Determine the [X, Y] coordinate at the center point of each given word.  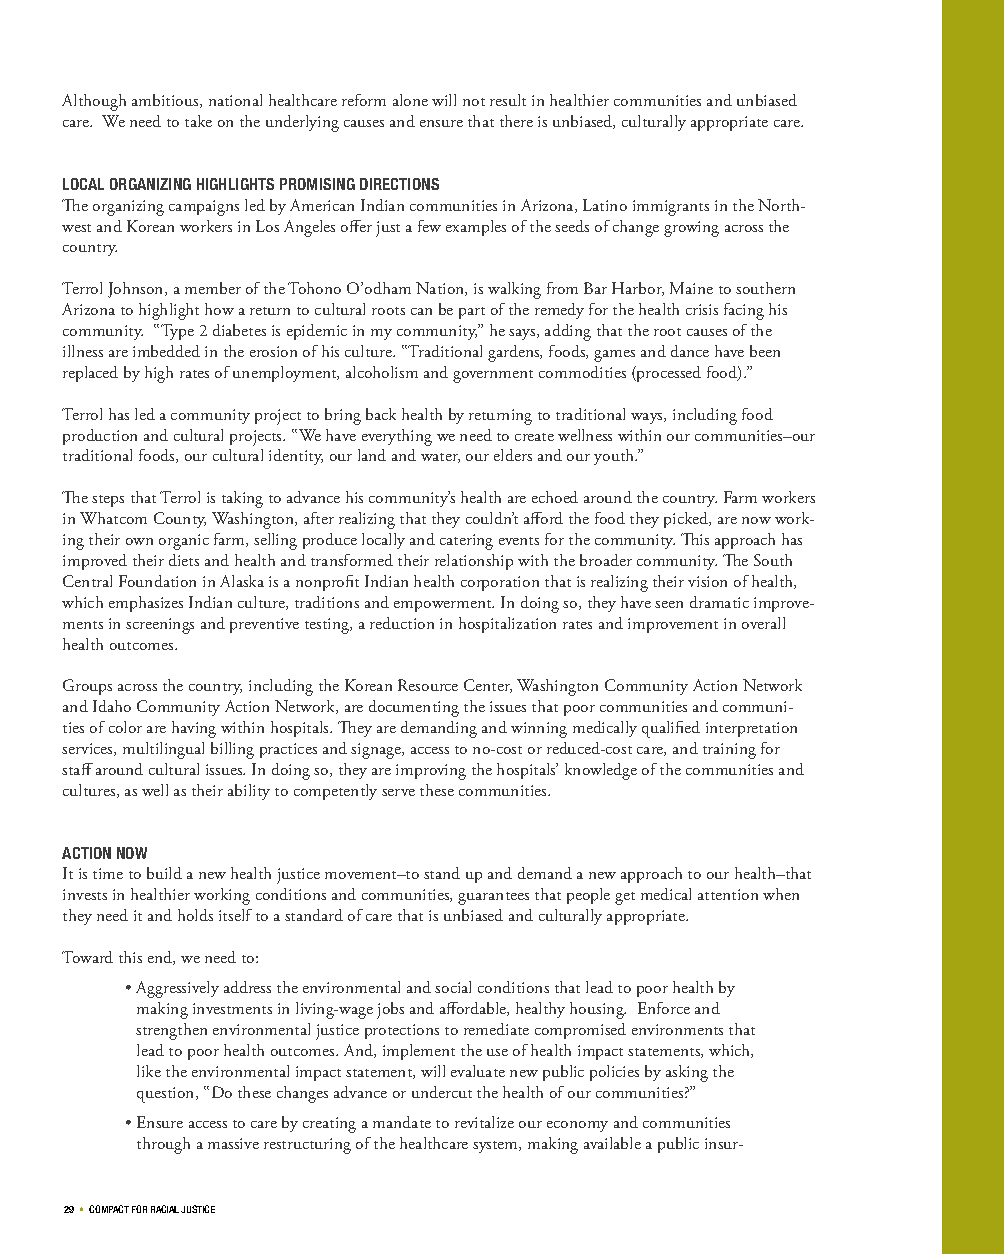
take [198, 121]
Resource [428, 685]
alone [410, 100]
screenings [160, 626]
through [163, 1145]
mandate [402, 1122]
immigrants [671, 208]
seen [669, 604]
